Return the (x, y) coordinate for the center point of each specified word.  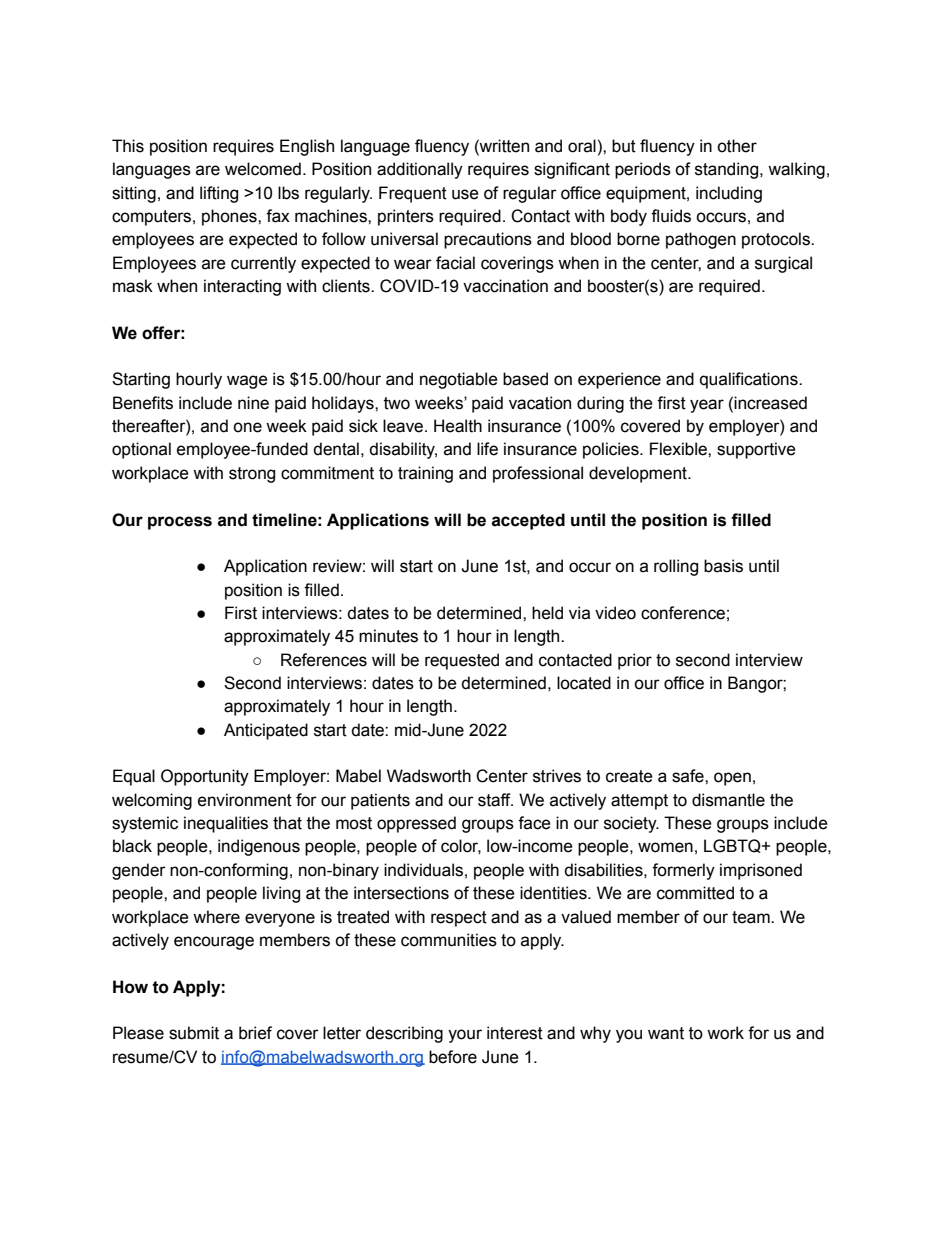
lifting (219, 194)
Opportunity (205, 777)
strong (252, 475)
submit (194, 1033)
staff (495, 800)
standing (728, 170)
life (487, 449)
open (732, 779)
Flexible (679, 449)
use (465, 194)
